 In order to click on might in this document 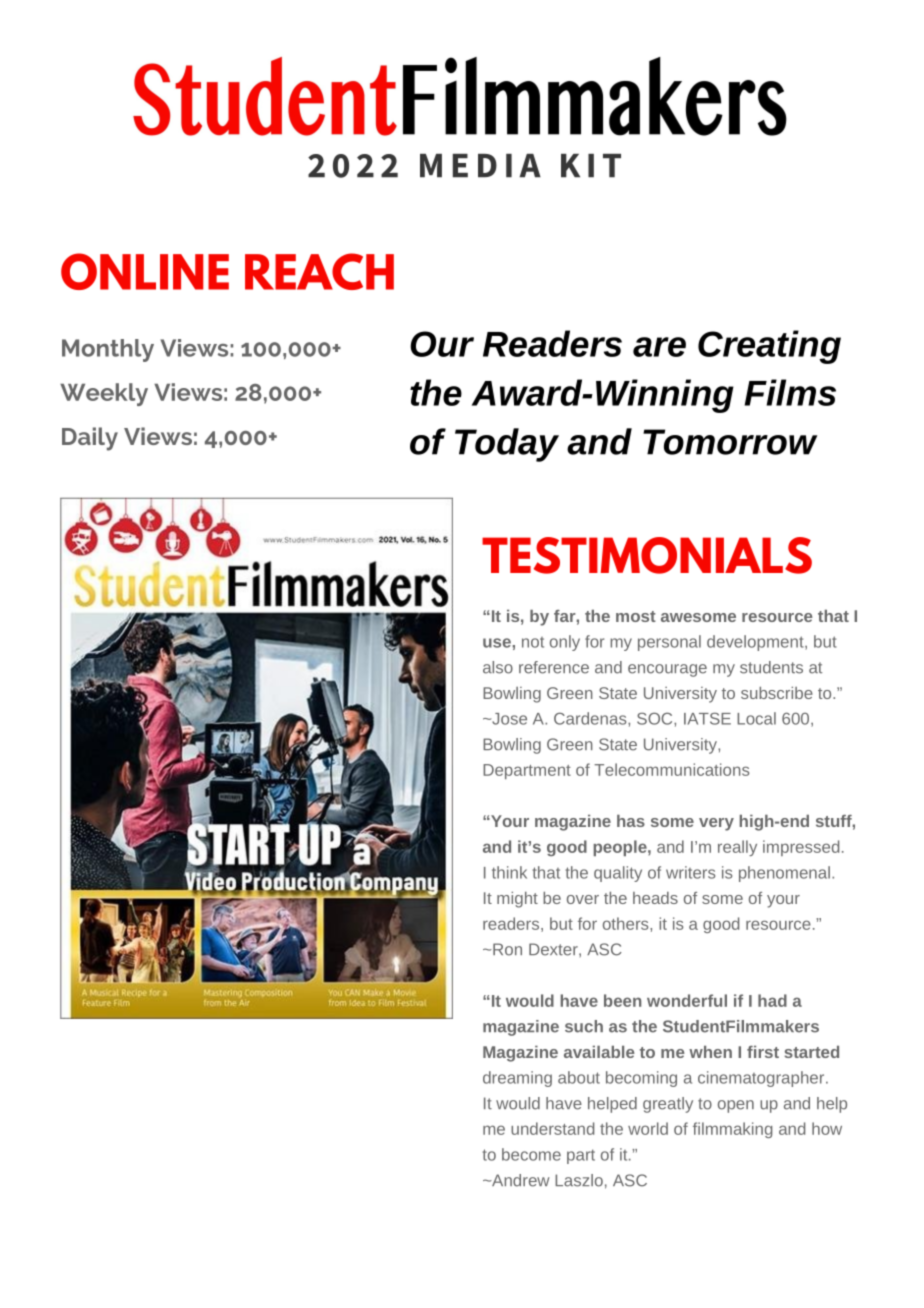, I will do `click(517, 900)`.
